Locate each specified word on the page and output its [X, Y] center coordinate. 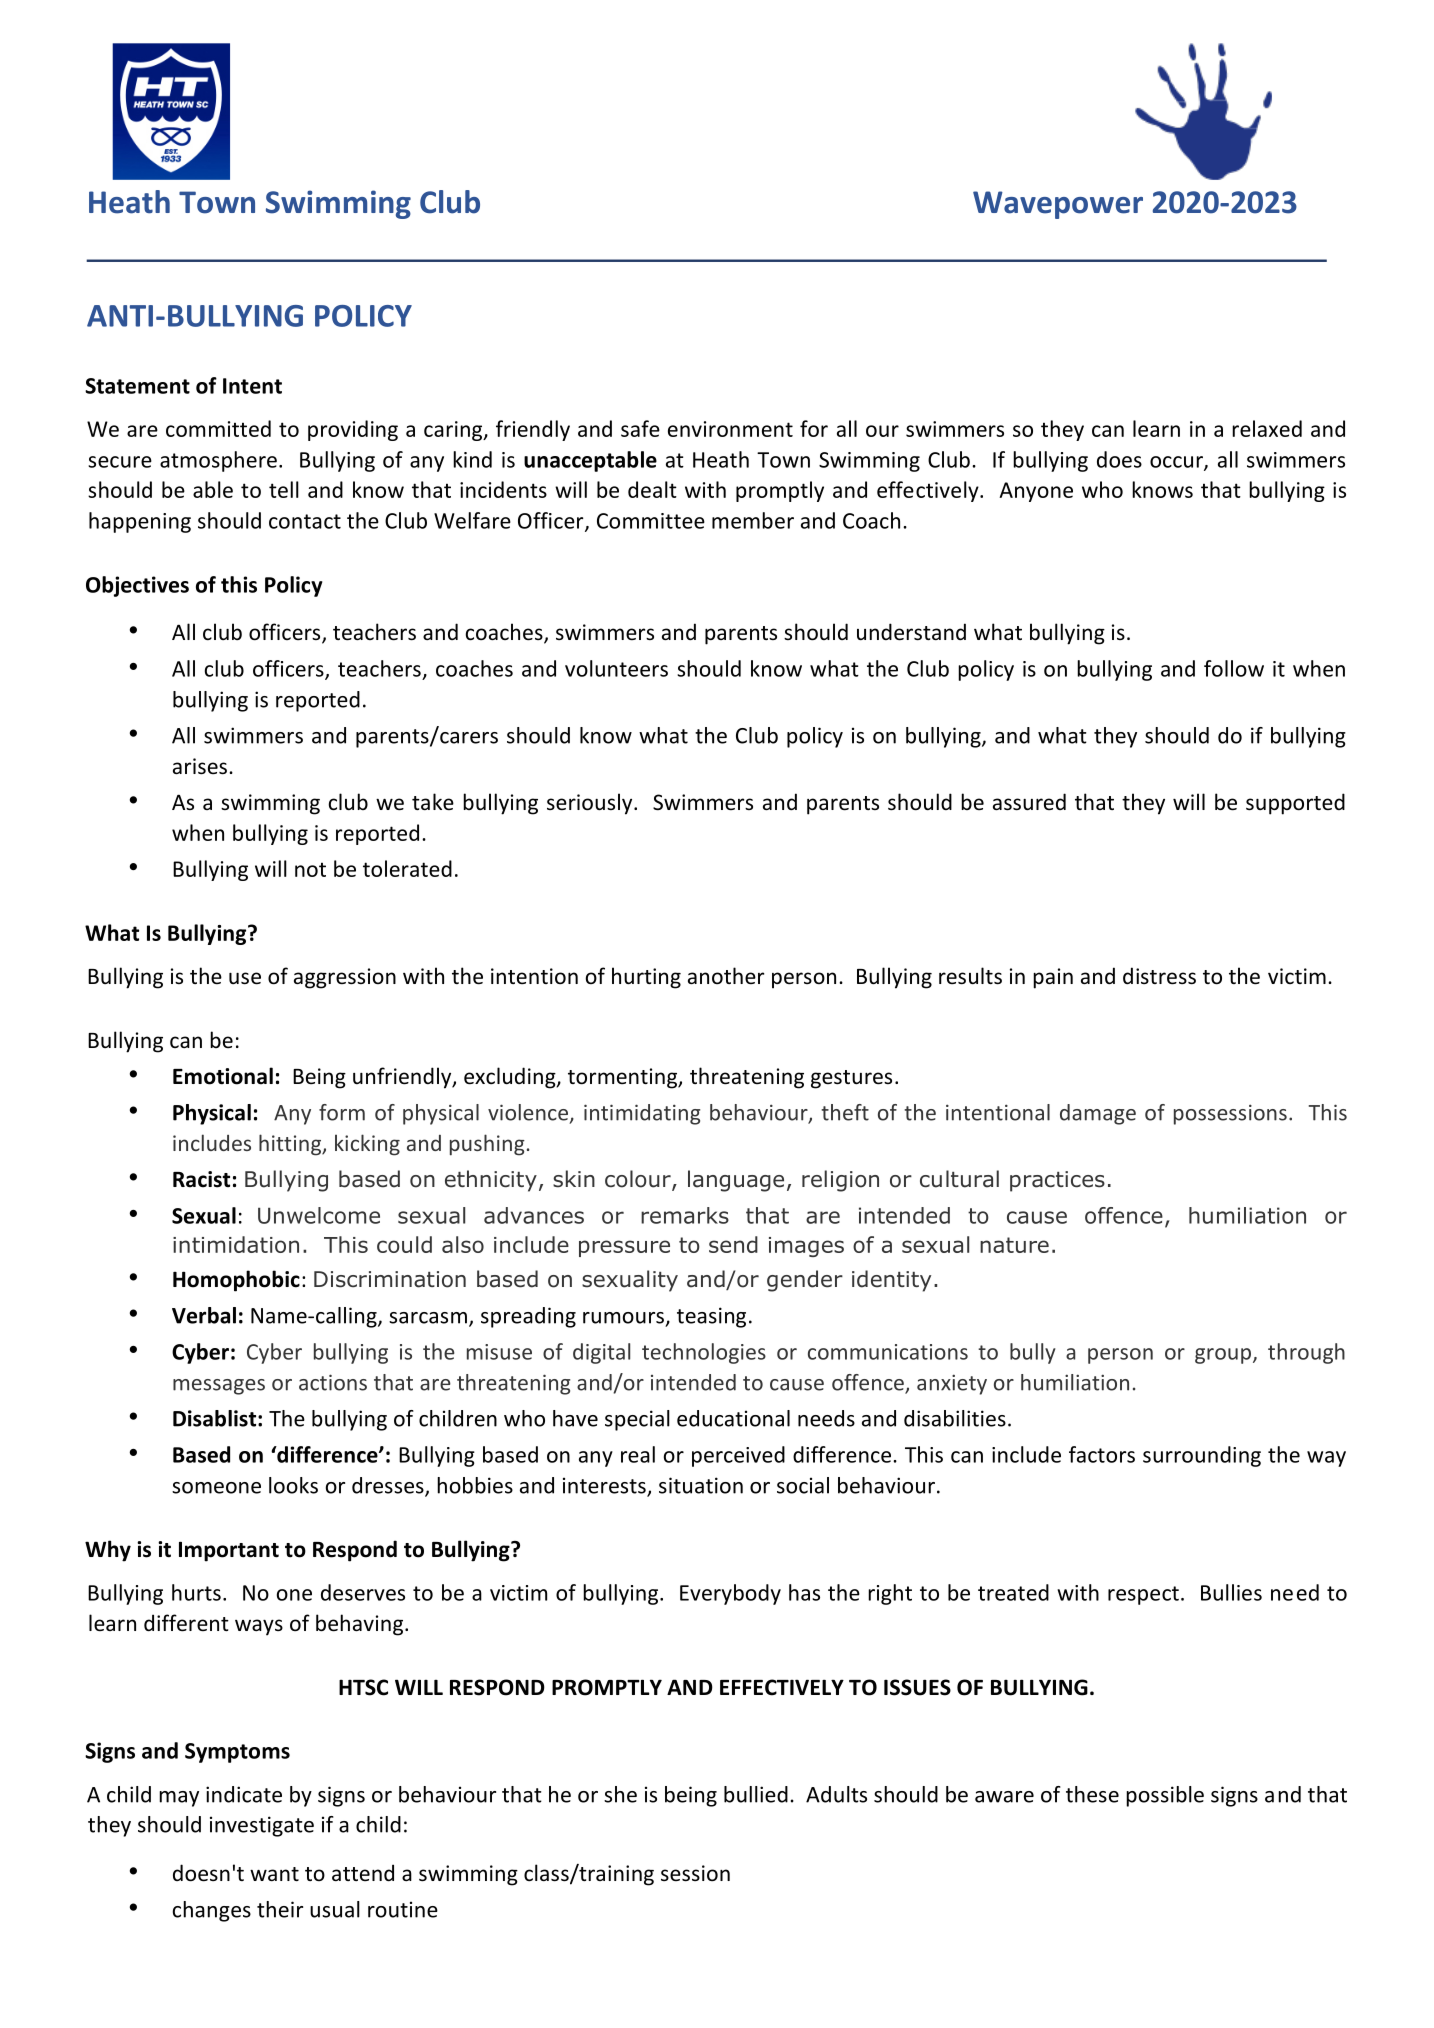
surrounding [1202, 1456]
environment [730, 429]
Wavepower [1058, 205]
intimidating [642, 1114]
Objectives [137, 586]
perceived [738, 1456]
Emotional [223, 1076]
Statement [137, 386]
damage [1098, 1114]
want [274, 1874]
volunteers [616, 668]
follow [1234, 668]
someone [216, 1488]
